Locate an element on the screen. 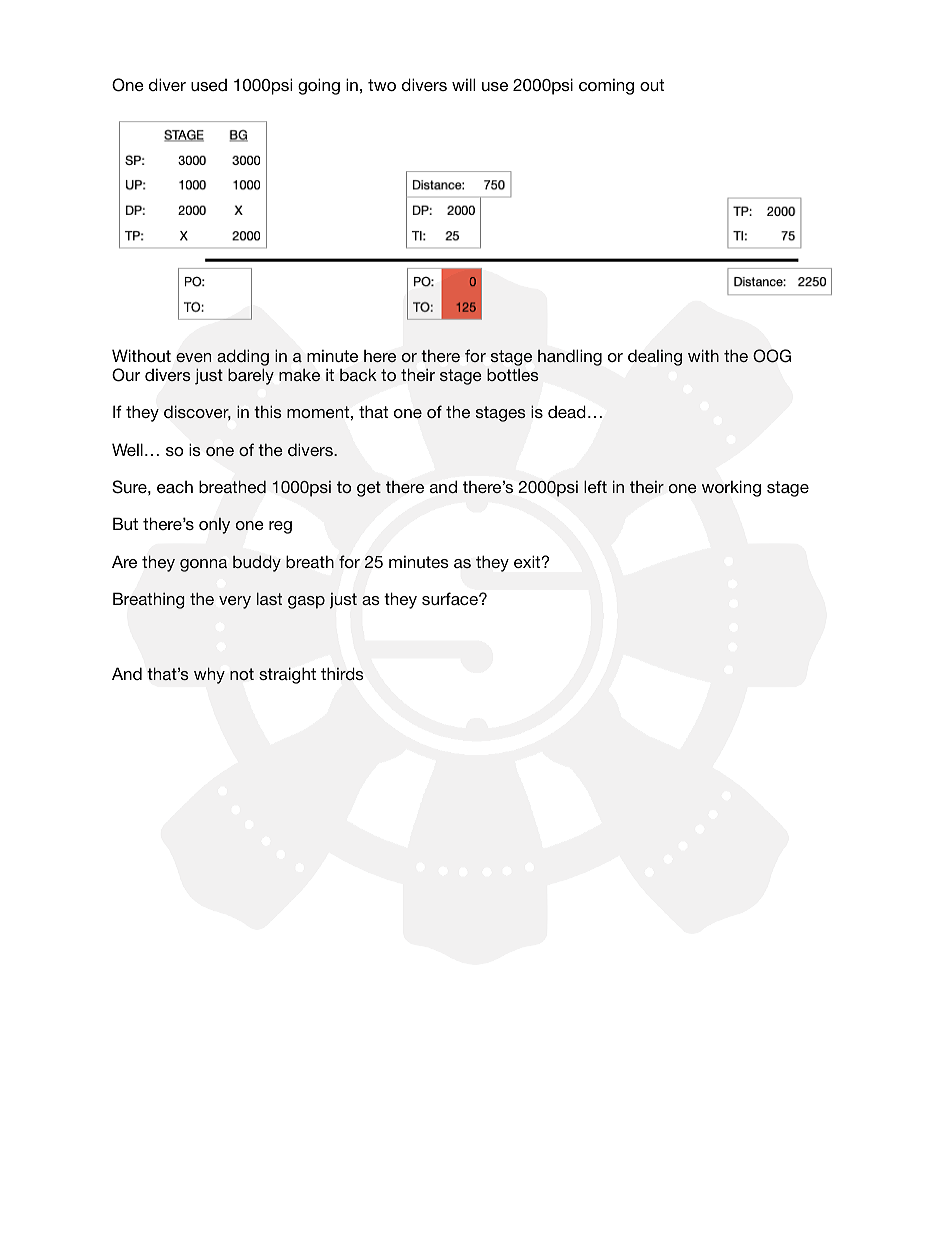  will is located at coordinates (463, 84).
